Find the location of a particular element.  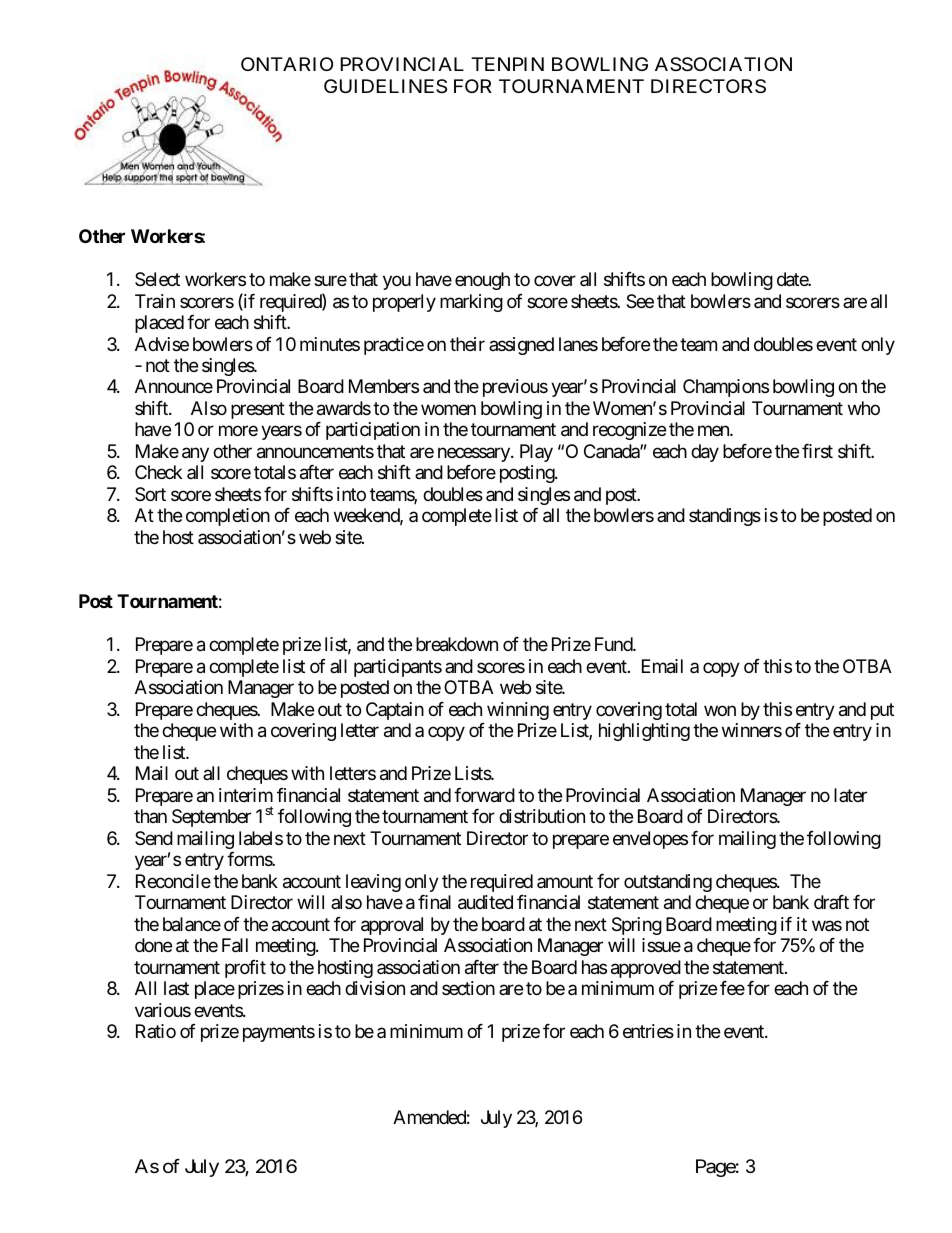

See is located at coordinates (640, 301).
